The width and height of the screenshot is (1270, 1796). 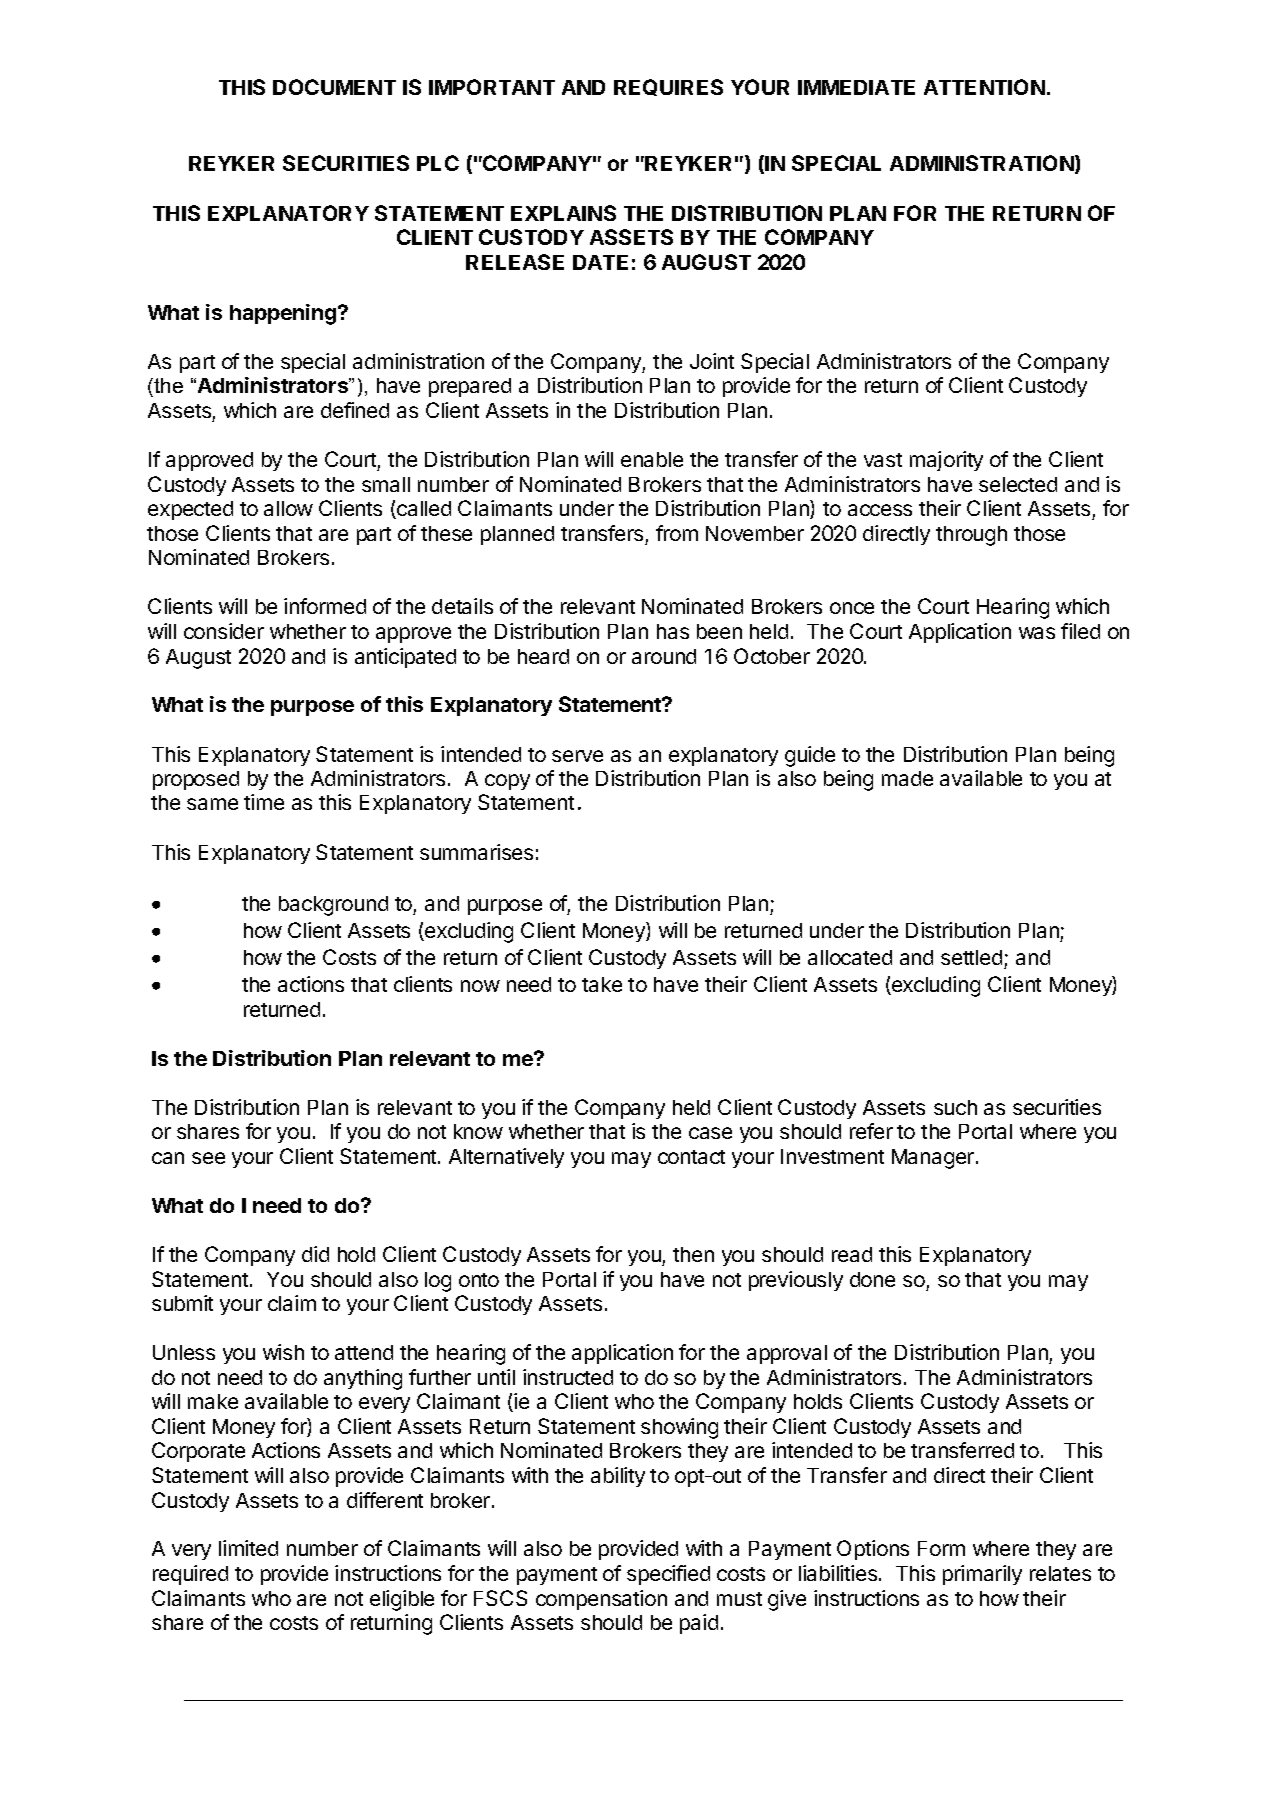 I want to click on compensation, so click(x=601, y=1600).
